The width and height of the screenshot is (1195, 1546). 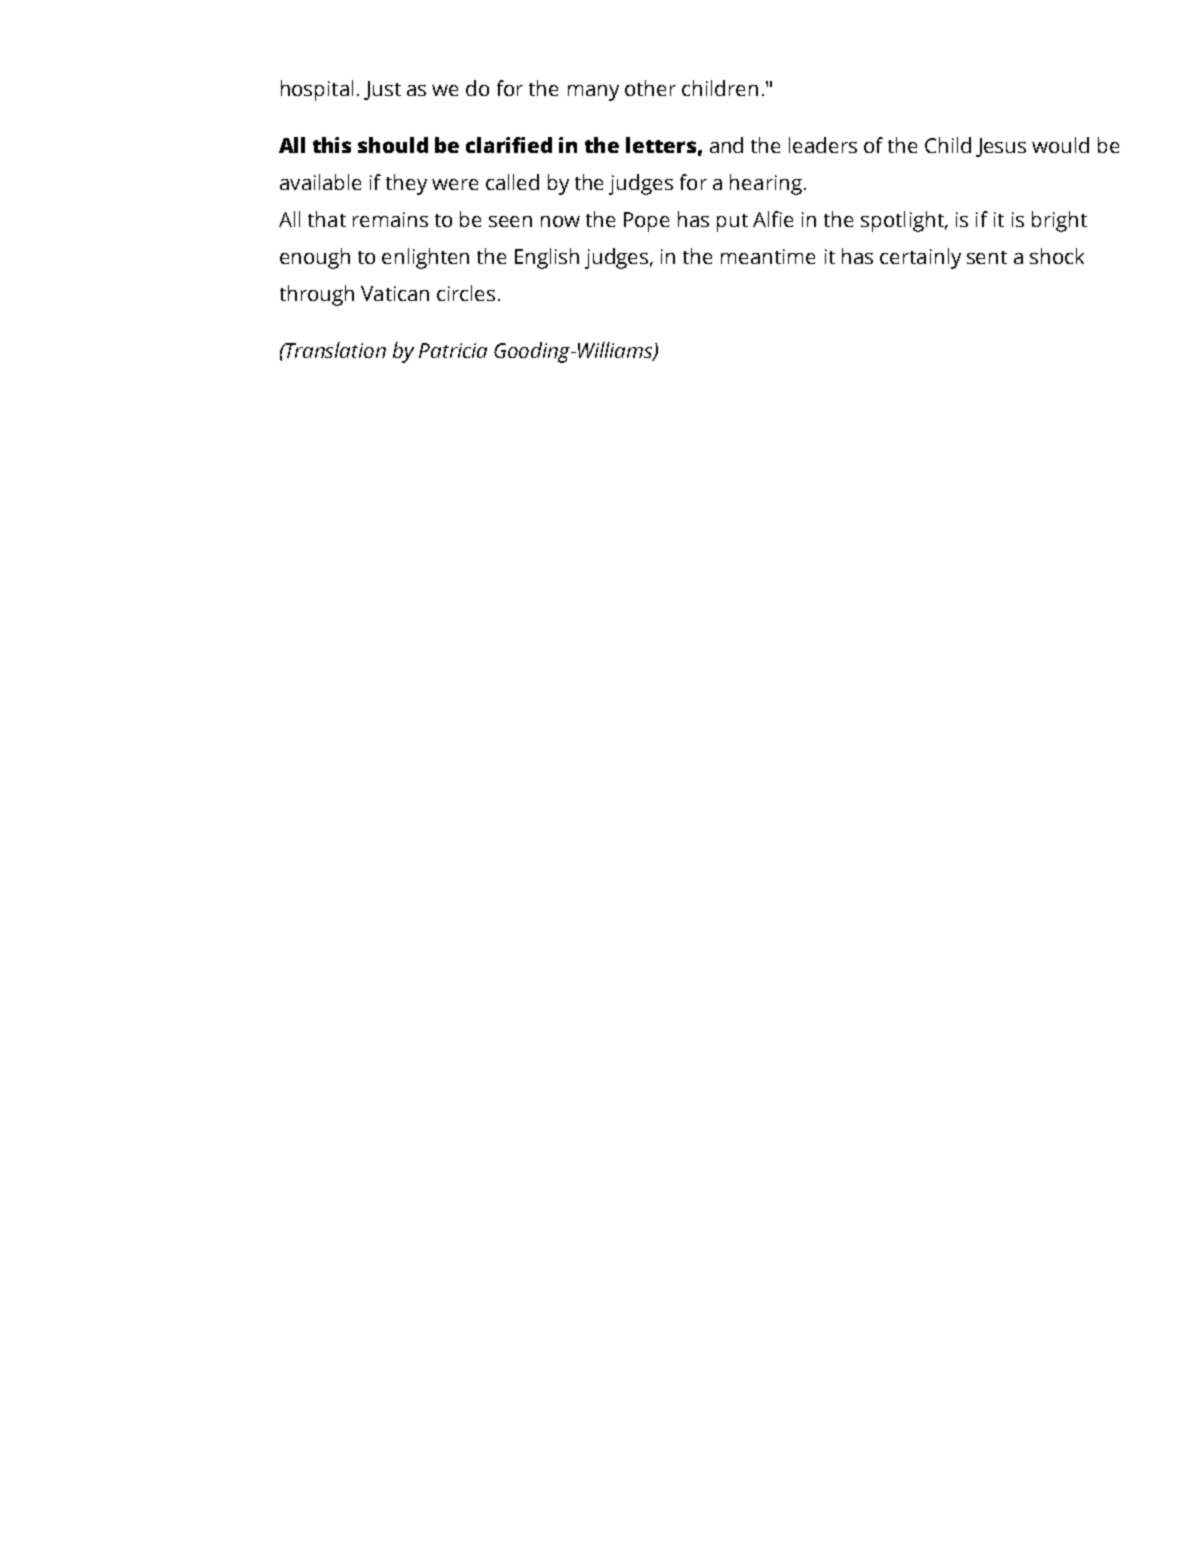 What do you see at coordinates (390, 219) in the screenshot?
I see `remains` at bounding box center [390, 219].
